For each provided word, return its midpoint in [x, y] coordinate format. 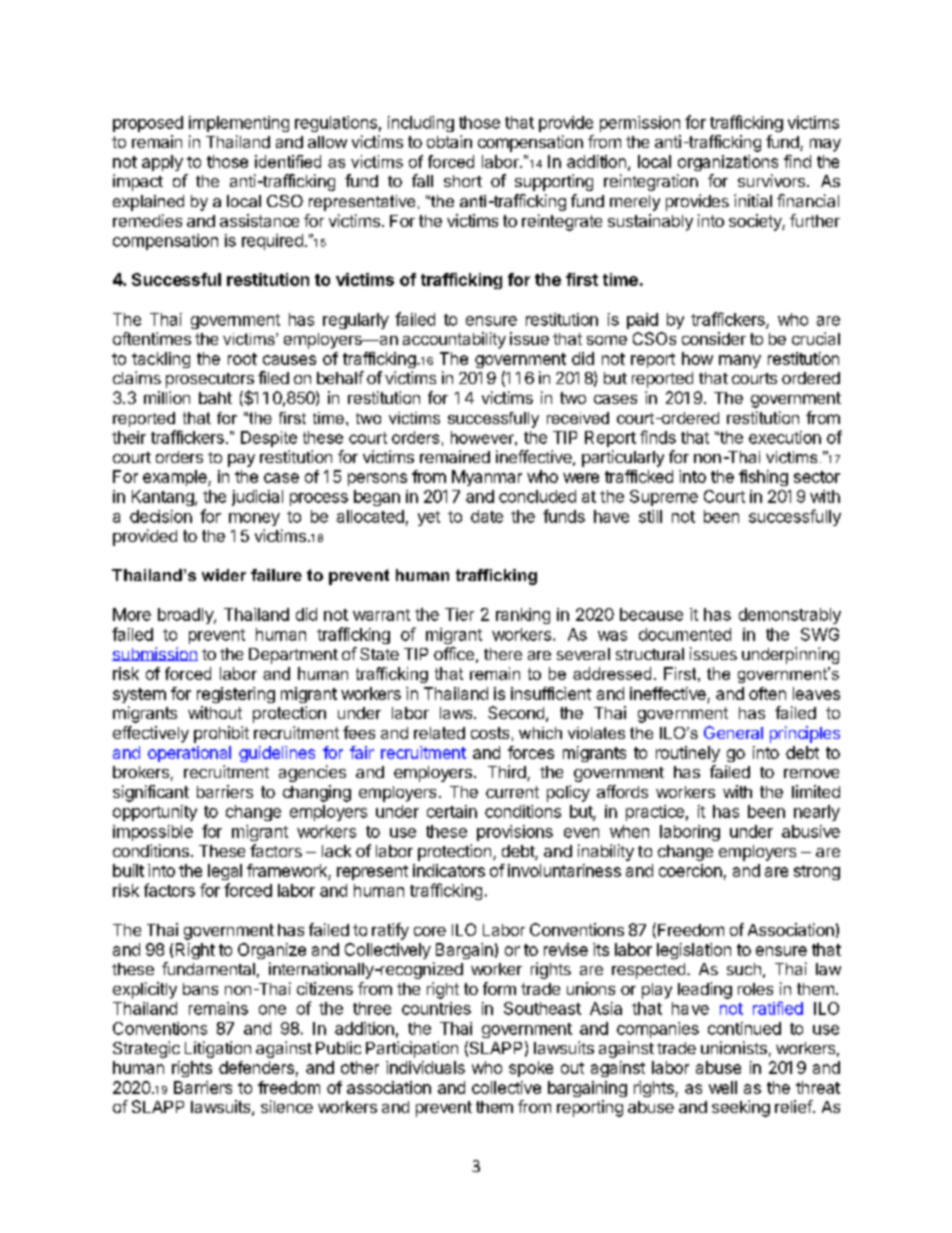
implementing [239, 124]
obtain [449, 141]
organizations [728, 163]
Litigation [218, 1049]
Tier [459, 614]
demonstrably [790, 616]
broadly [186, 616]
